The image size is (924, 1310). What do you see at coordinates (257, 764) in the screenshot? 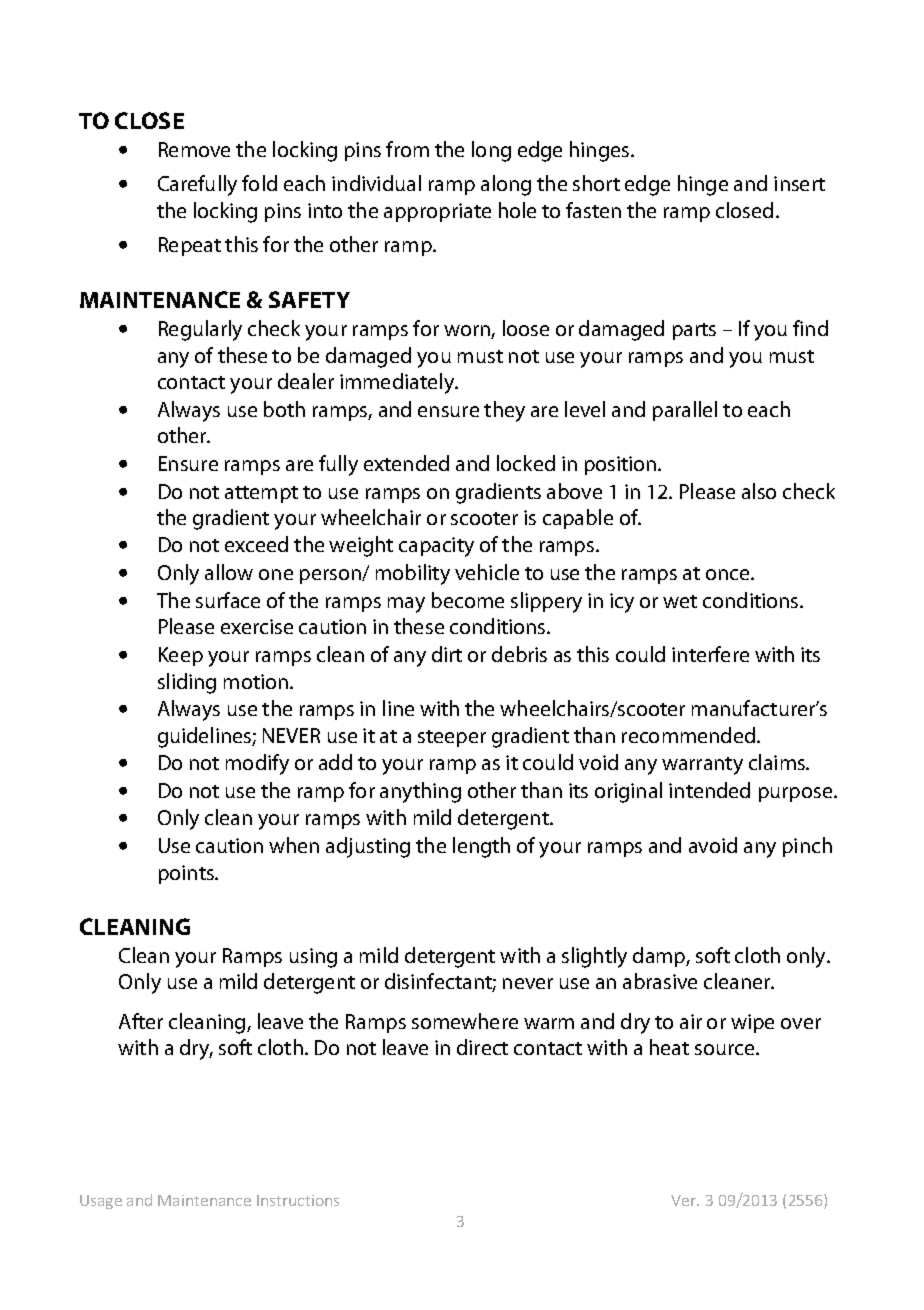
I see `modify` at bounding box center [257, 764].
